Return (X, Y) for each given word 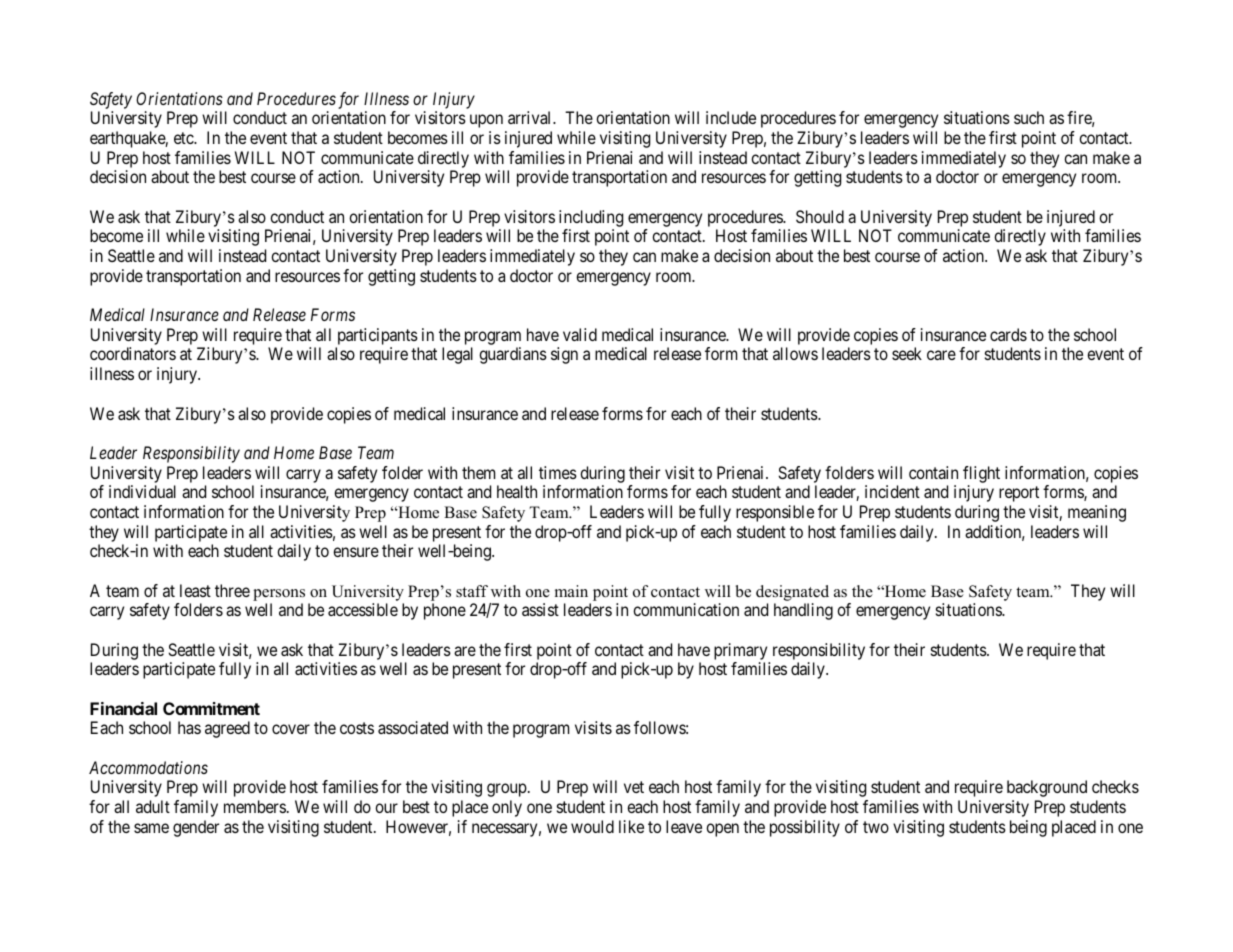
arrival (531, 117)
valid (580, 334)
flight (981, 474)
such (1029, 117)
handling (803, 611)
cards (1008, 334)
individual (142, 491)
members (255, 806)
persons (279, 595)
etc (184, 138)
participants (378, 336)
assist (540, 609)
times (558, 472)
